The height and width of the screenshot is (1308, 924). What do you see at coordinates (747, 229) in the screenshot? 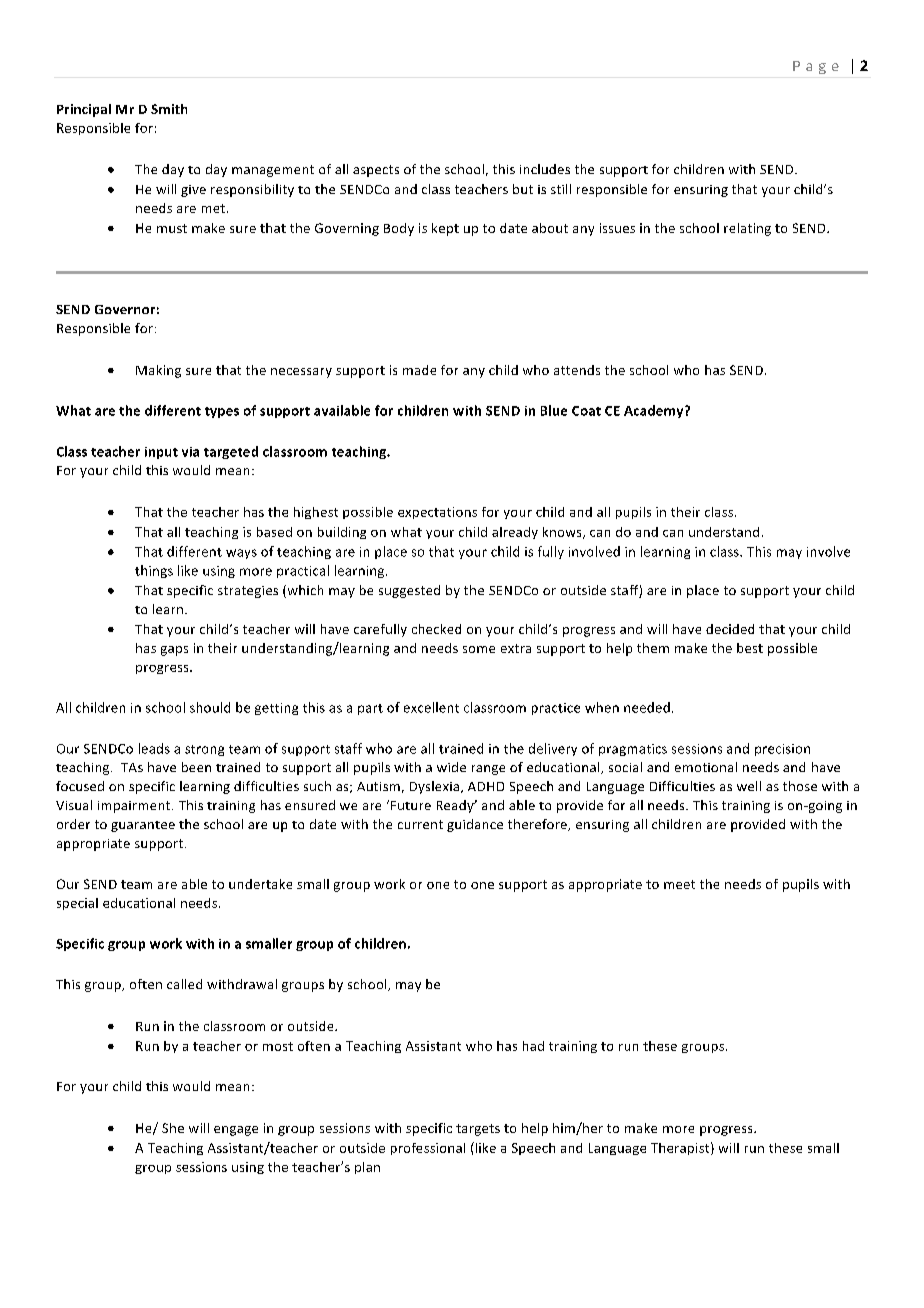
I see `relating` at bounding box center [747, 229].
